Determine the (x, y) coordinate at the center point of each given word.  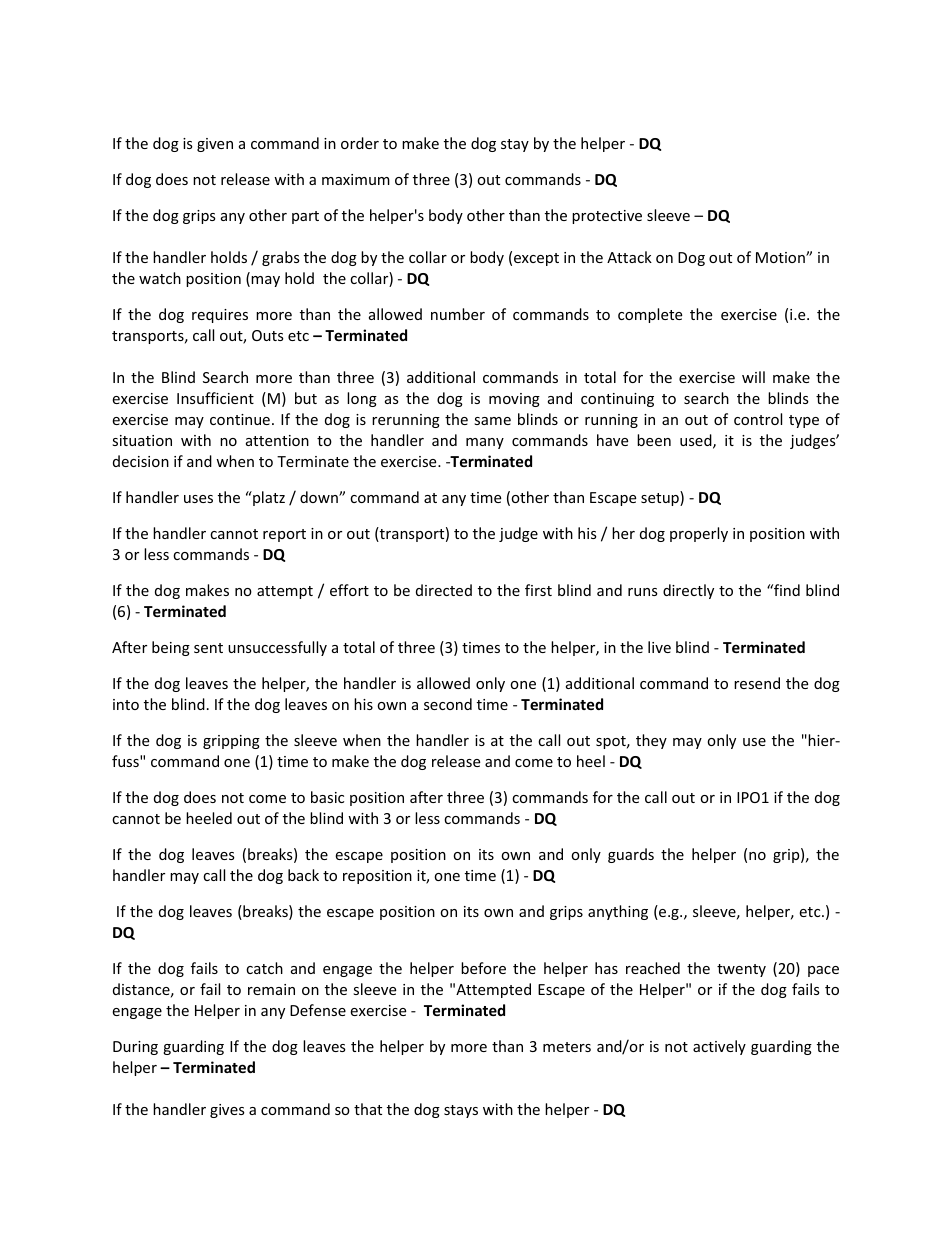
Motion (781, 257)
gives (227, 1111)
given (215, 145)
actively (719, 1047)
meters (567, 1047)
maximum (356, 179)
